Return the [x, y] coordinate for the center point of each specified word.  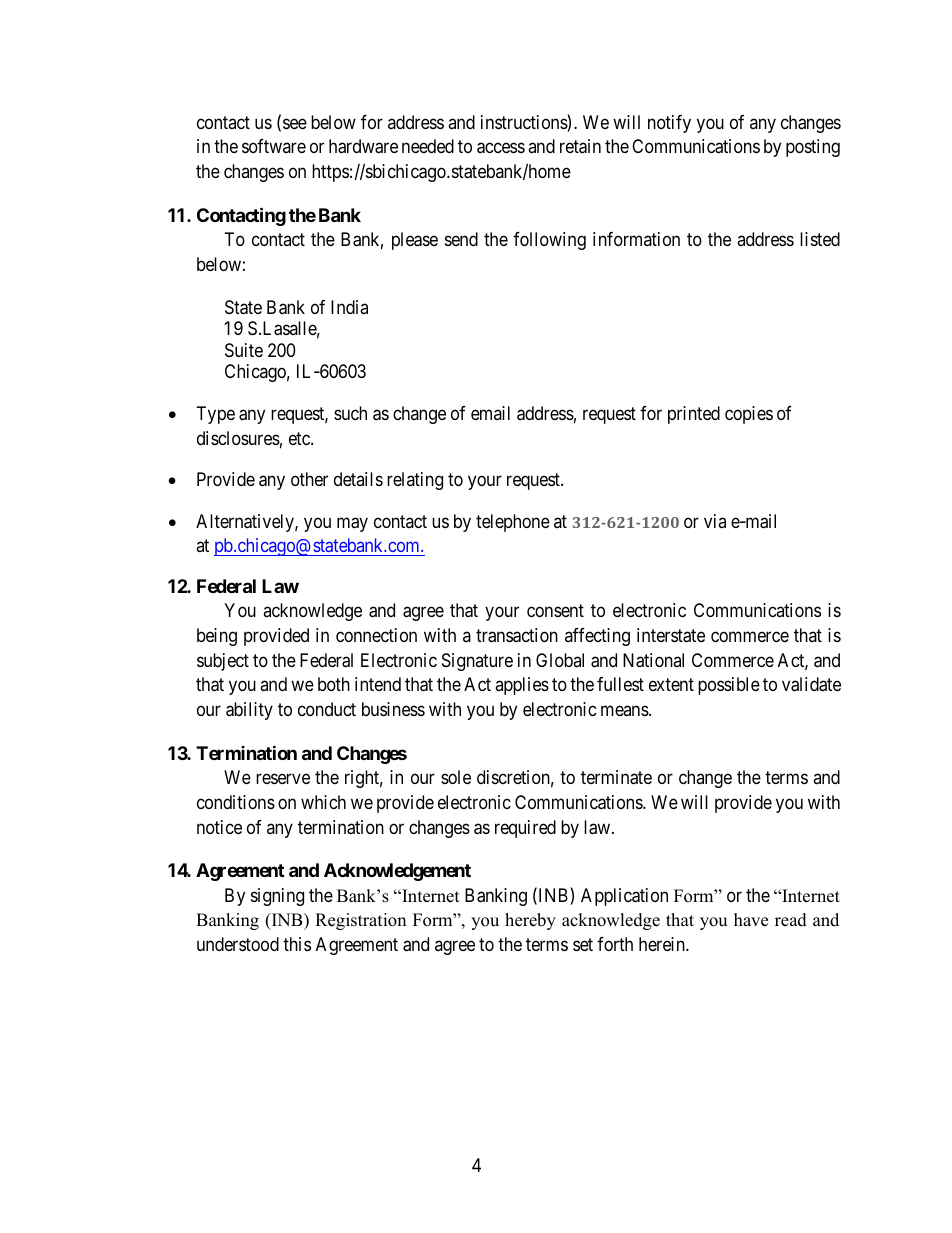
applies [522, 686]
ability [249, 711]
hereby [530, 921]
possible [729, 686]
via [715, 521]
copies [749, 415]
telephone [513, 523]
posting [813, 148]
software [274, 146]
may [352, 524]
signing [277, 897]
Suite [244, 350]
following [549, 241]
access [501, 148]
